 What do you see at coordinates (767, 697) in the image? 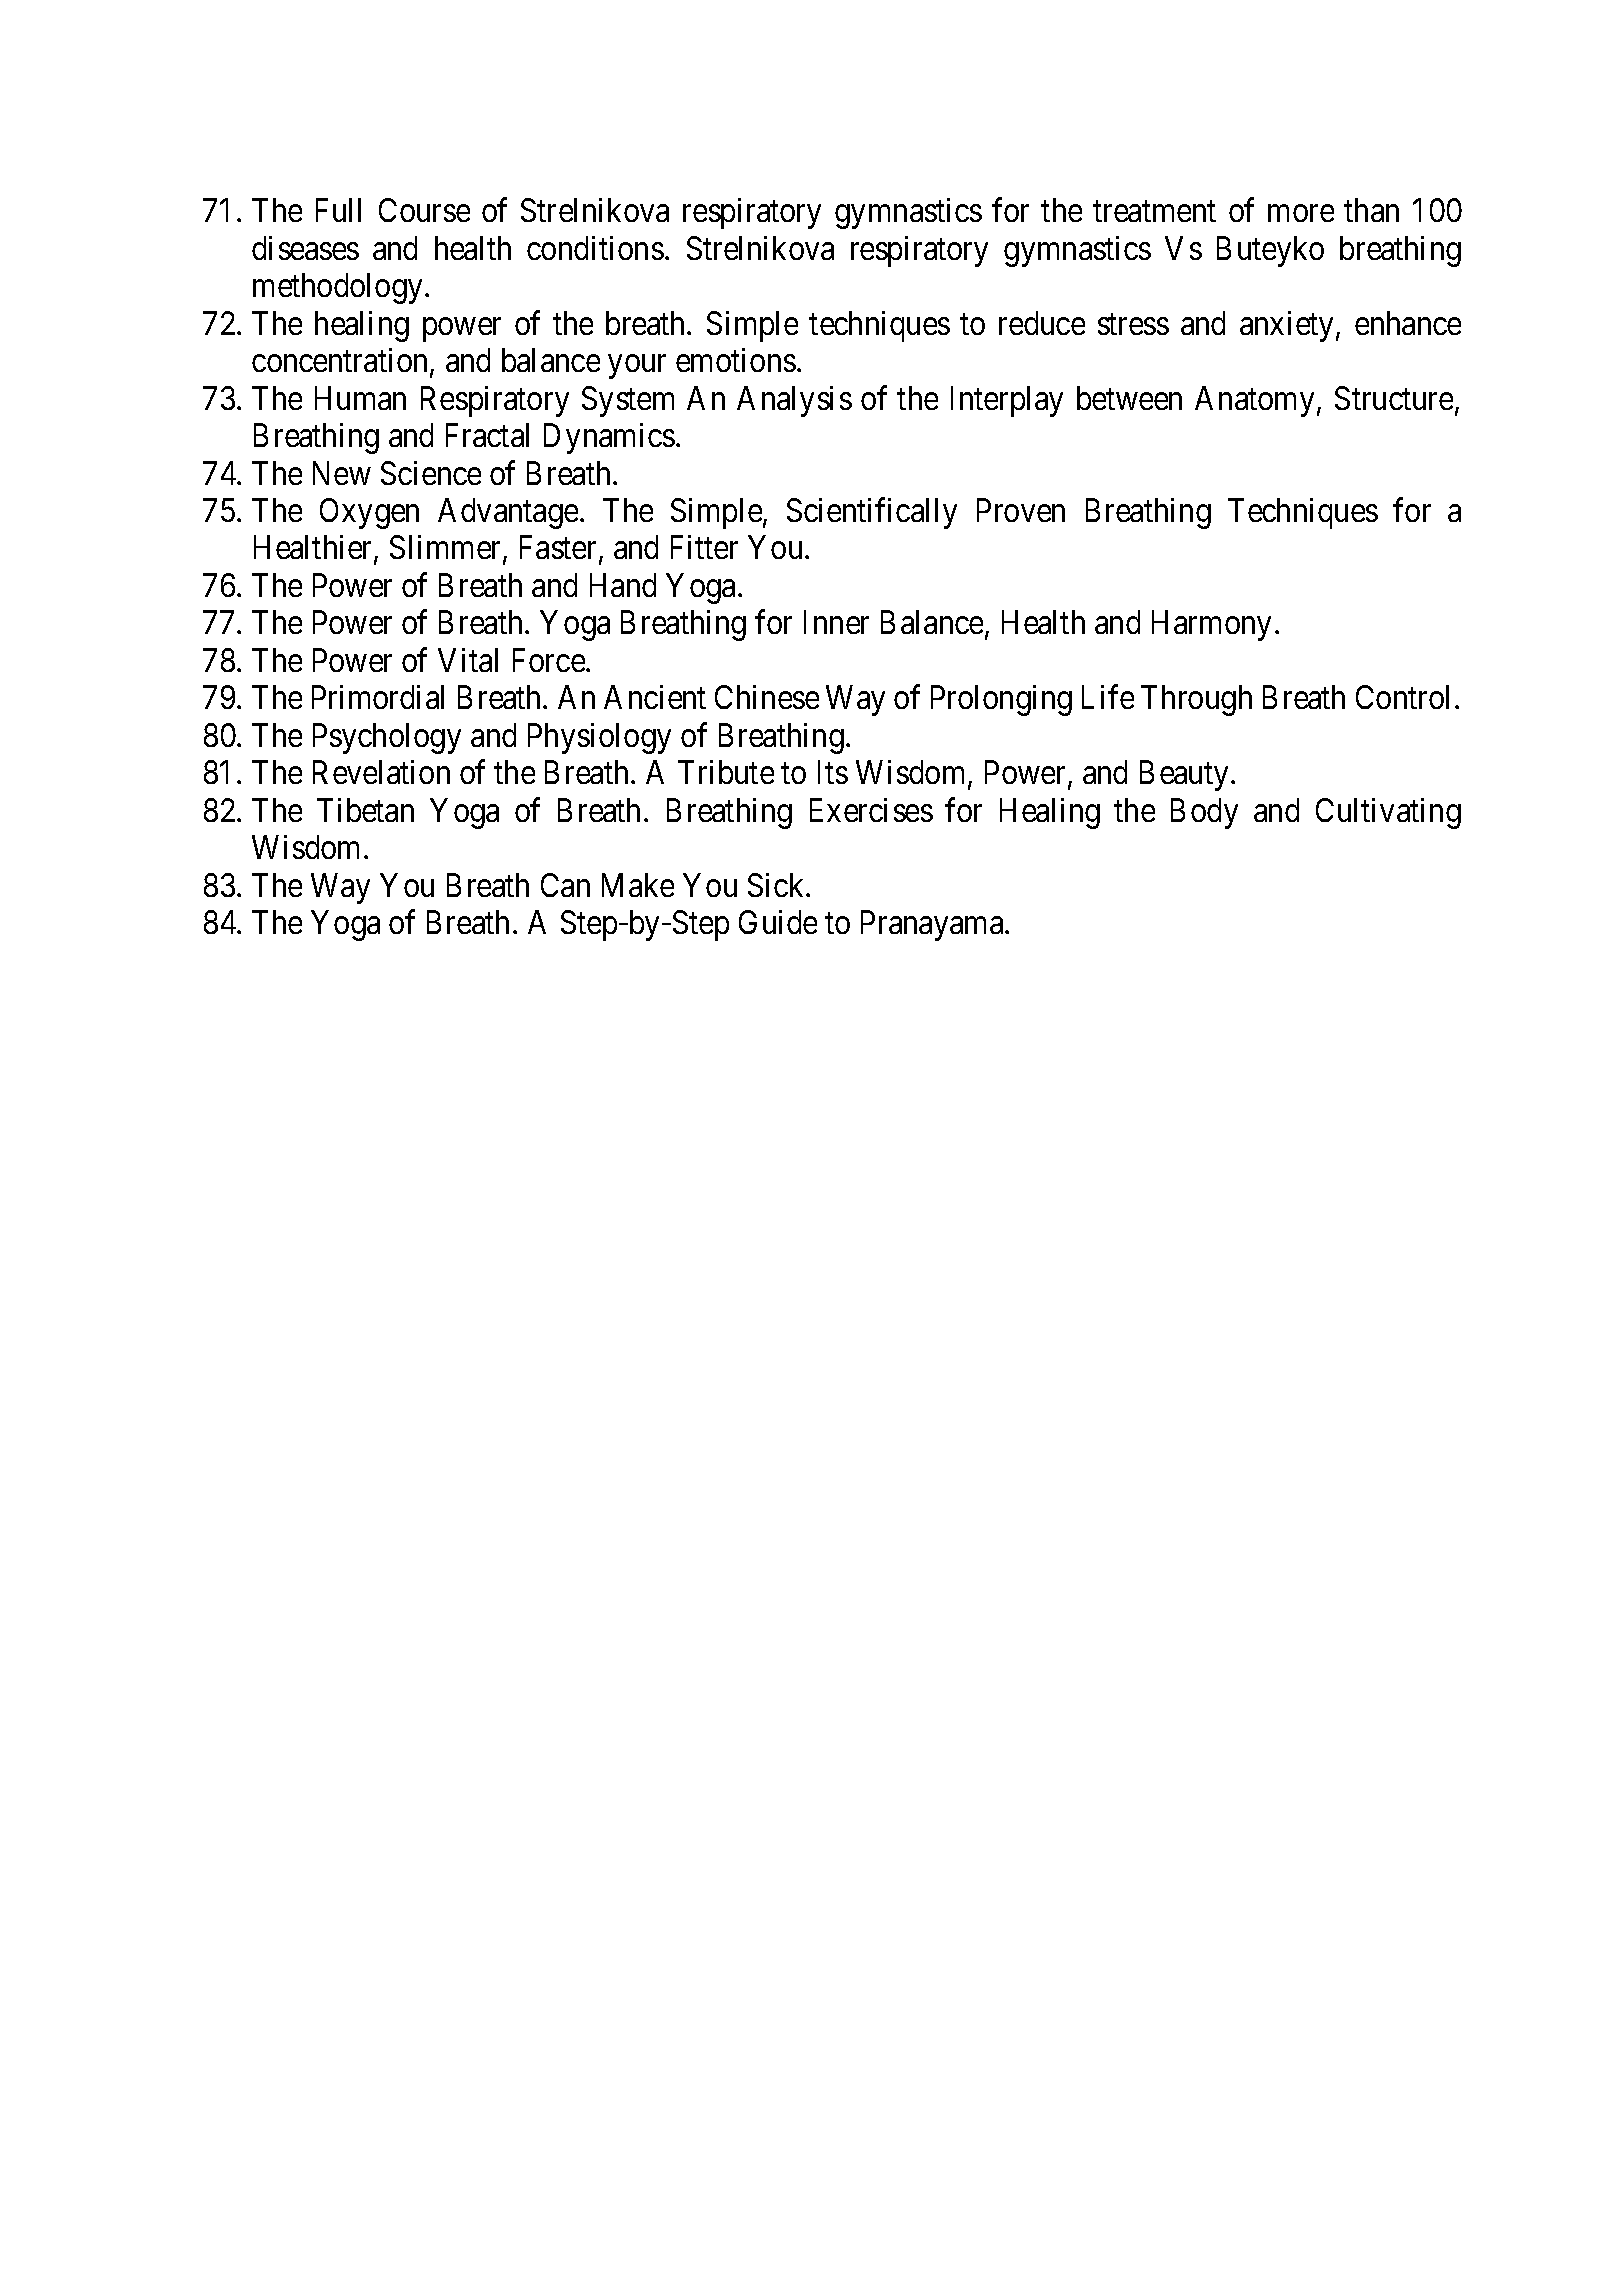
I see `Chinese` at bounding box center [767, 697].
